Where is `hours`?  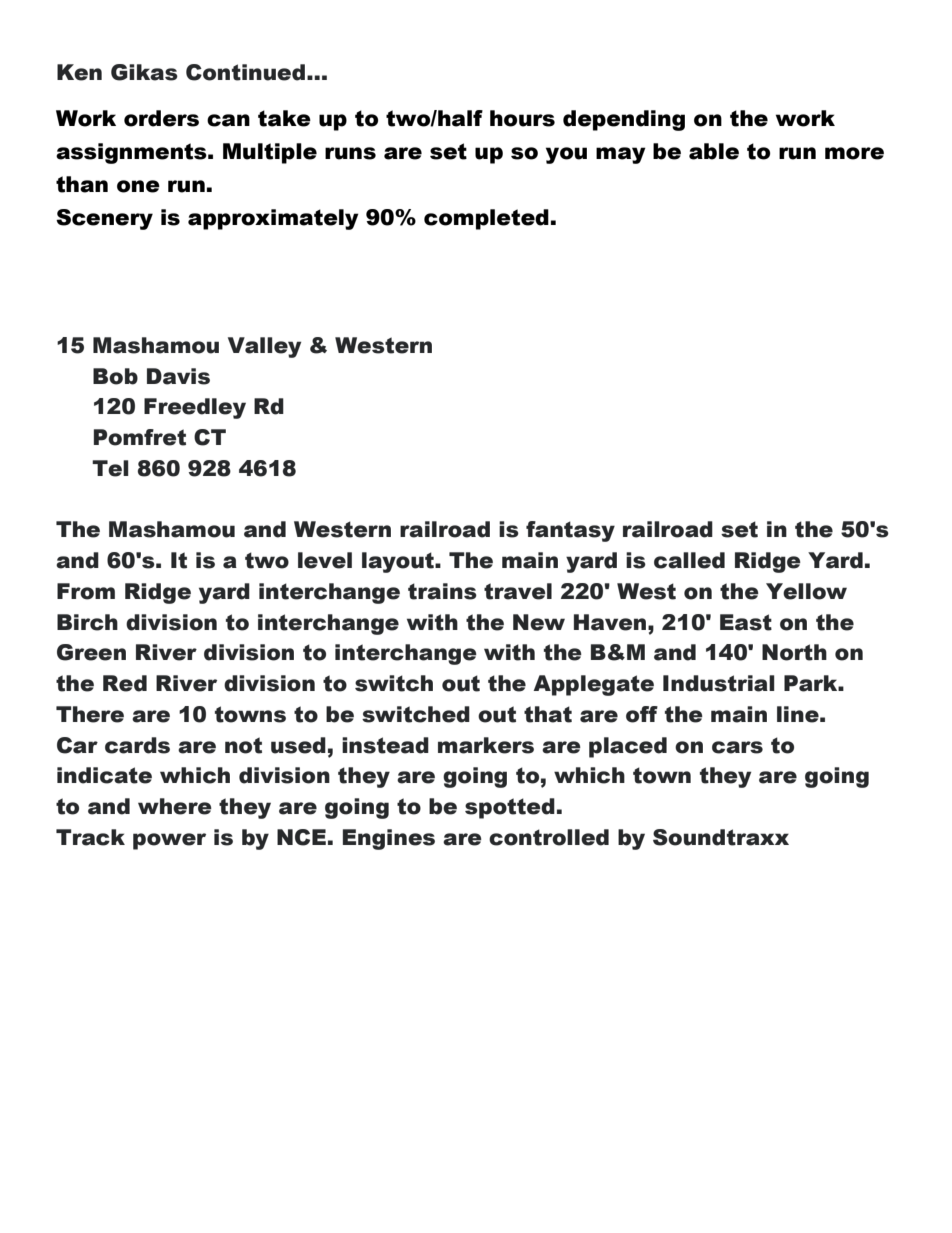
hours is located at coordinates (522, 118).
